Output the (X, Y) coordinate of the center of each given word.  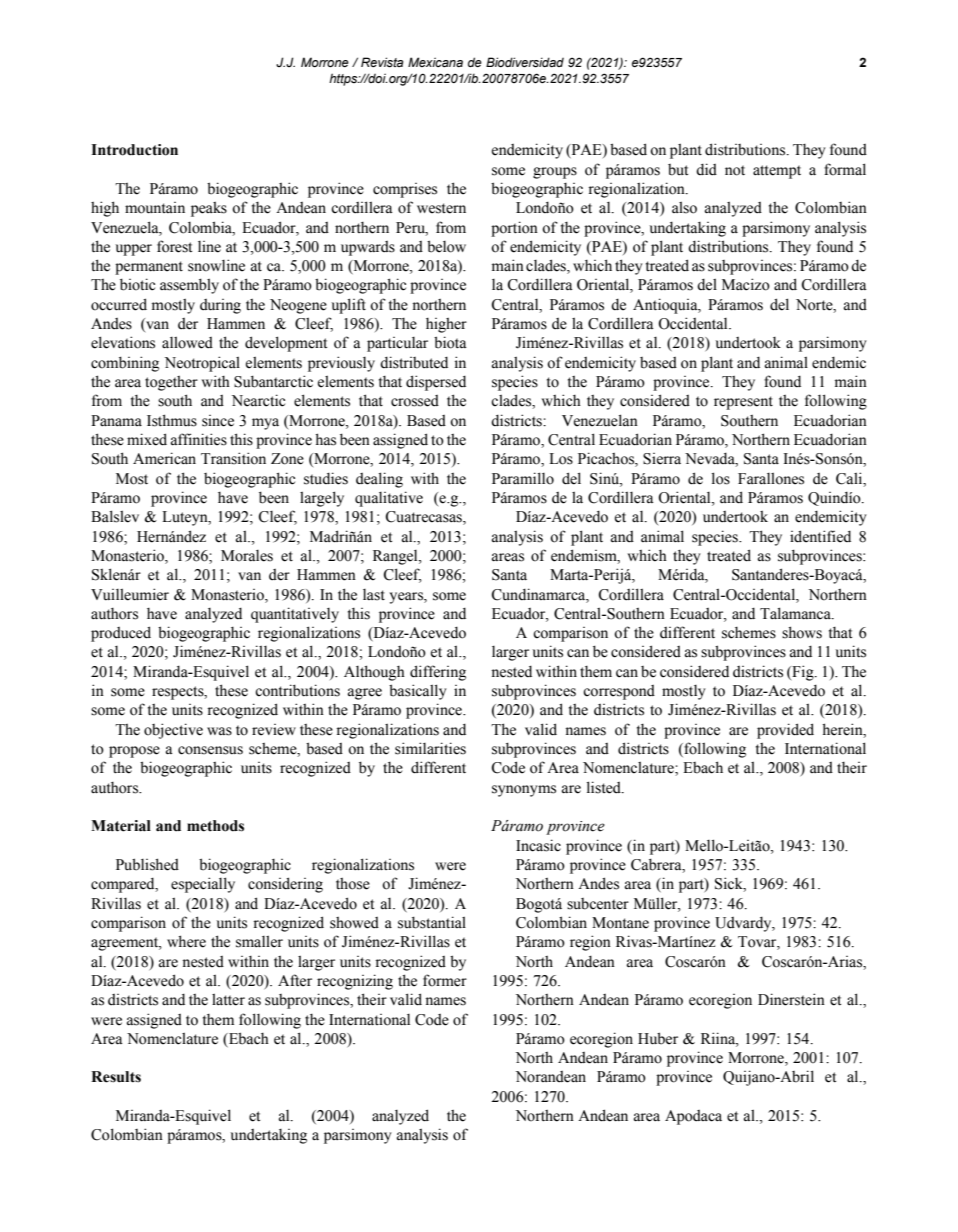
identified (820, 536)
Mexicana (435, 62)
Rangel (396, 557)
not (735, 170)
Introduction (134, 150)
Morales (247, 556)
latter (228, 999)
